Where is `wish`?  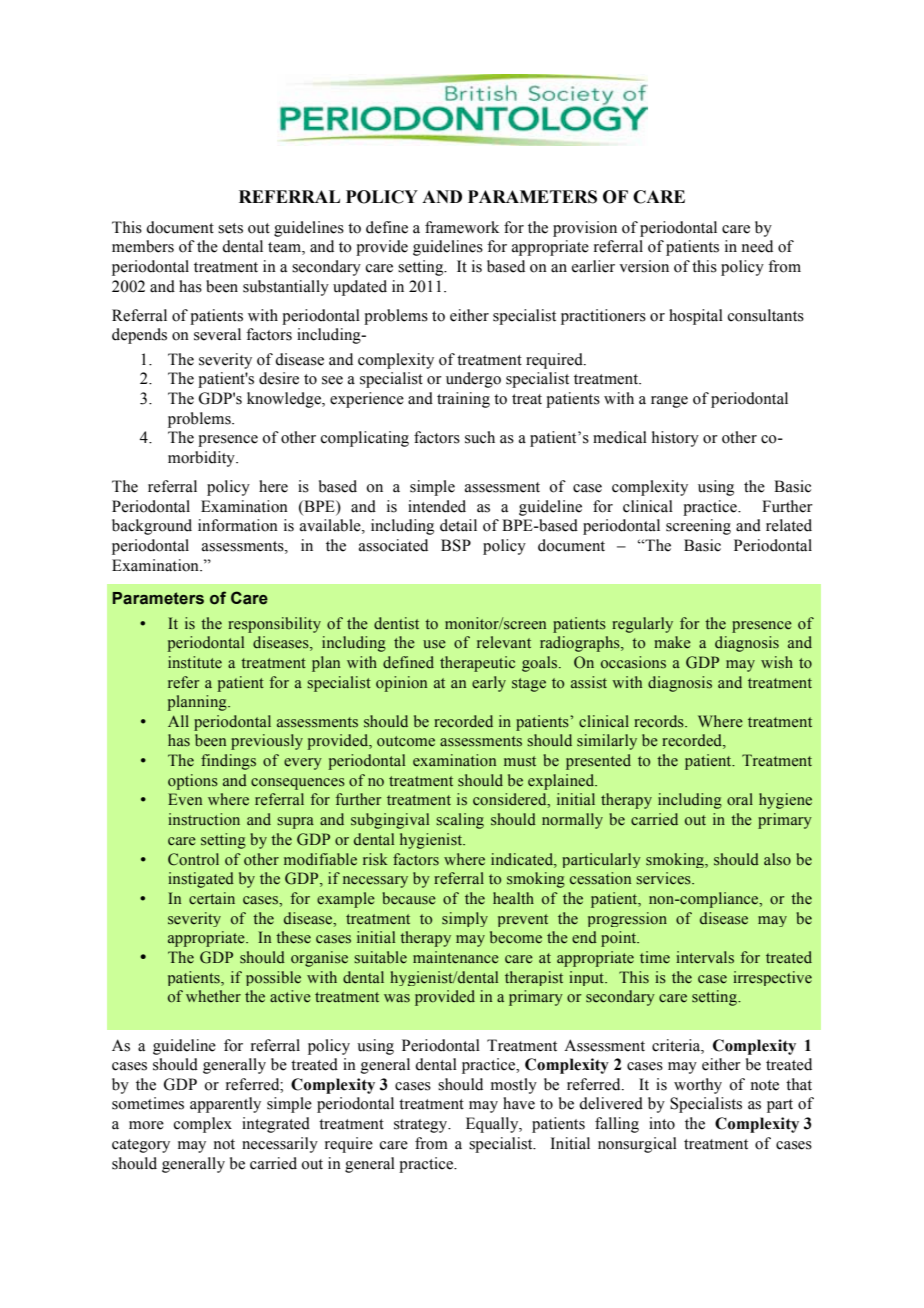 wish is located at coordinates (777, 662).
